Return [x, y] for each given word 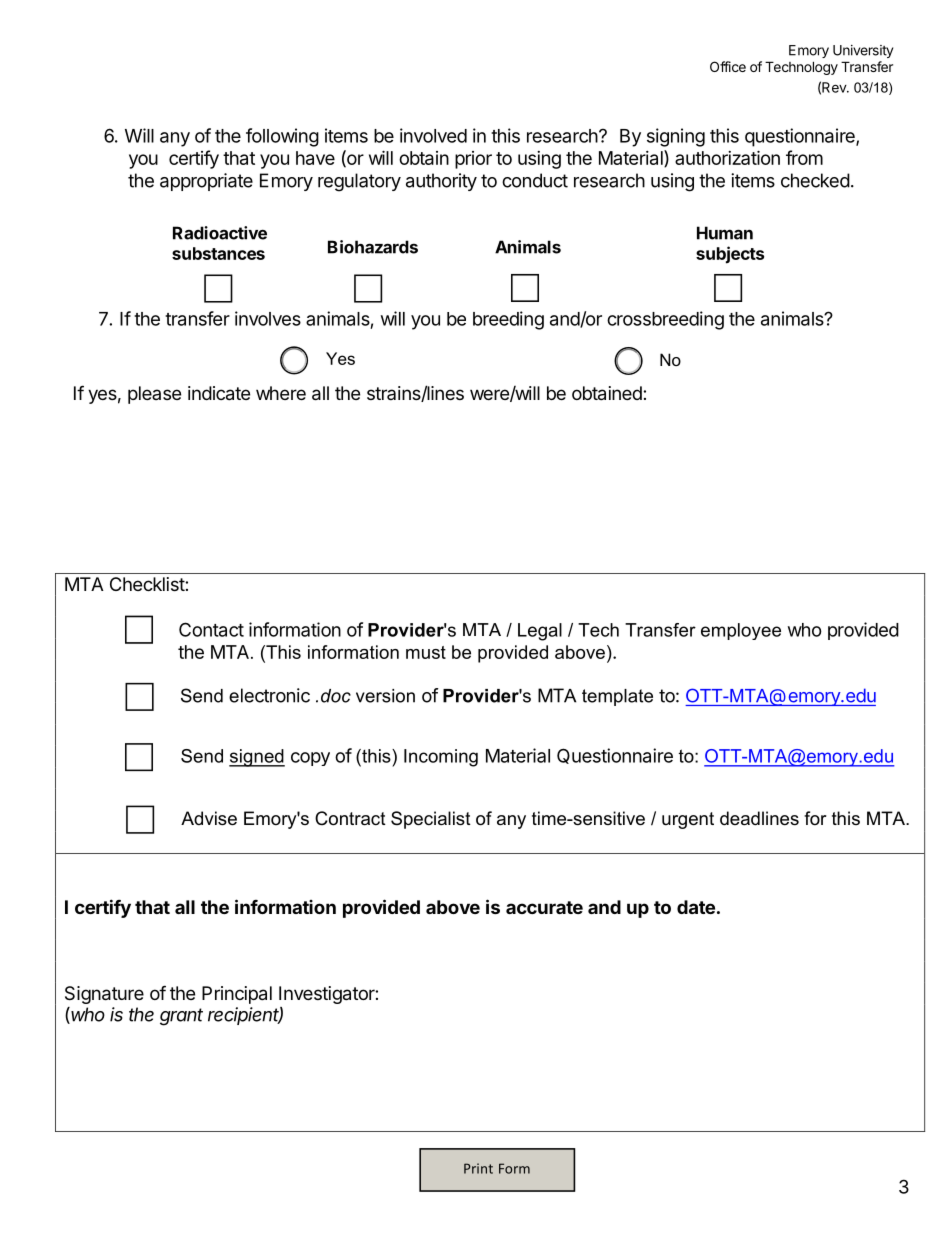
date [696, 907]
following [282, 137]
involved [433, 135]
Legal [540, 632]
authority [441, 182]
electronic [269, 695]
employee [741, 631]
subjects [730, 255]
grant [181, 1017]
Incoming [441, 758]
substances [218, 253]
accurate [544, 907]
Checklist [148, 584]
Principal [237, 995]
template [617, 697]
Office [728, 66]
